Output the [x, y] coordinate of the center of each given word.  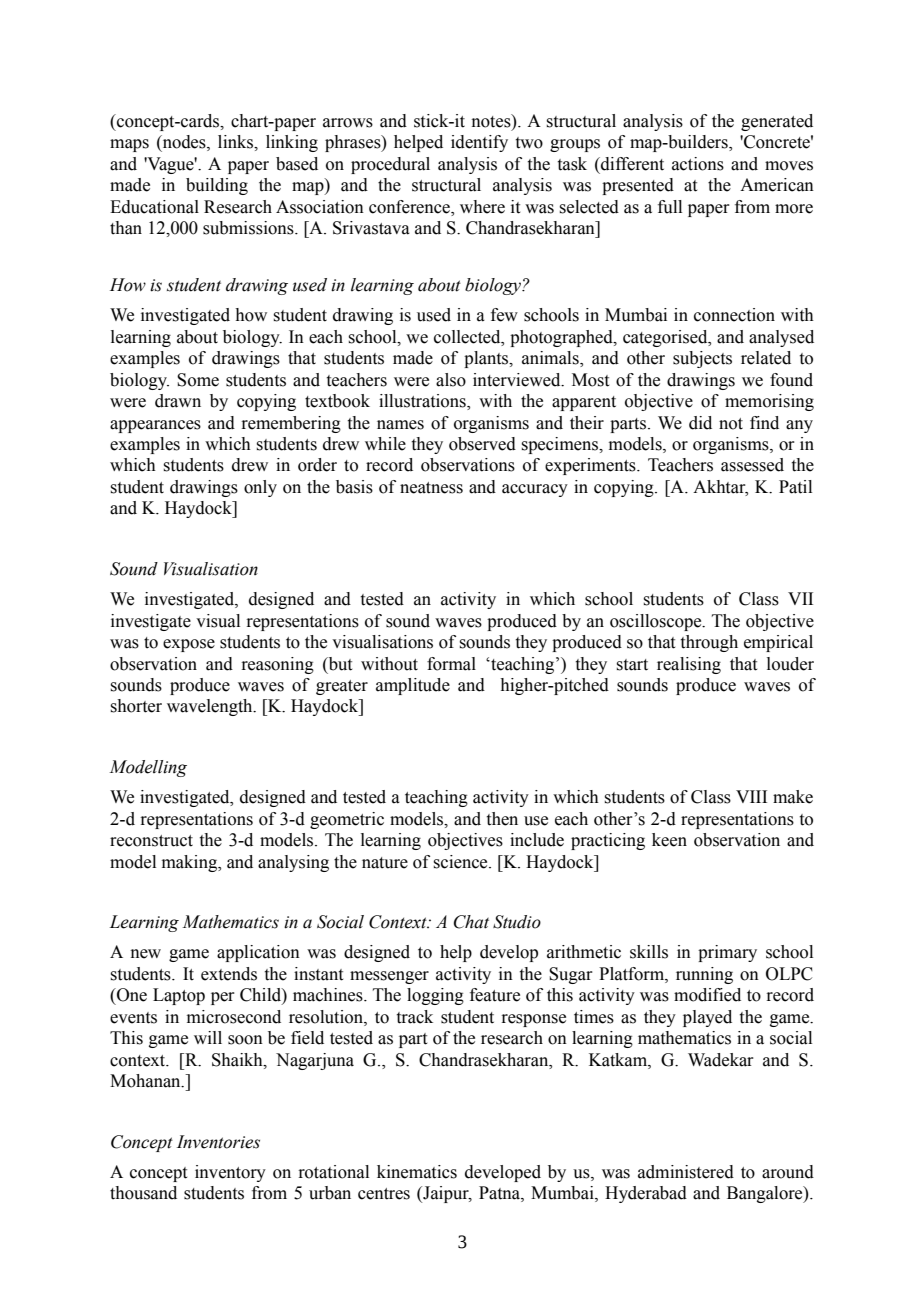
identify [479, 143]
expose [189, 645]
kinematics [417, 1172]
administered [686, 1172]
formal [451, 664]
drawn [178, 401]
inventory [230, 1173]
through [709, 643]
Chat [471, 922]
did [700, 423]
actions [698, 164]
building [217, 186]
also [451, 380]
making [191, 863]
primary [727, 953]
